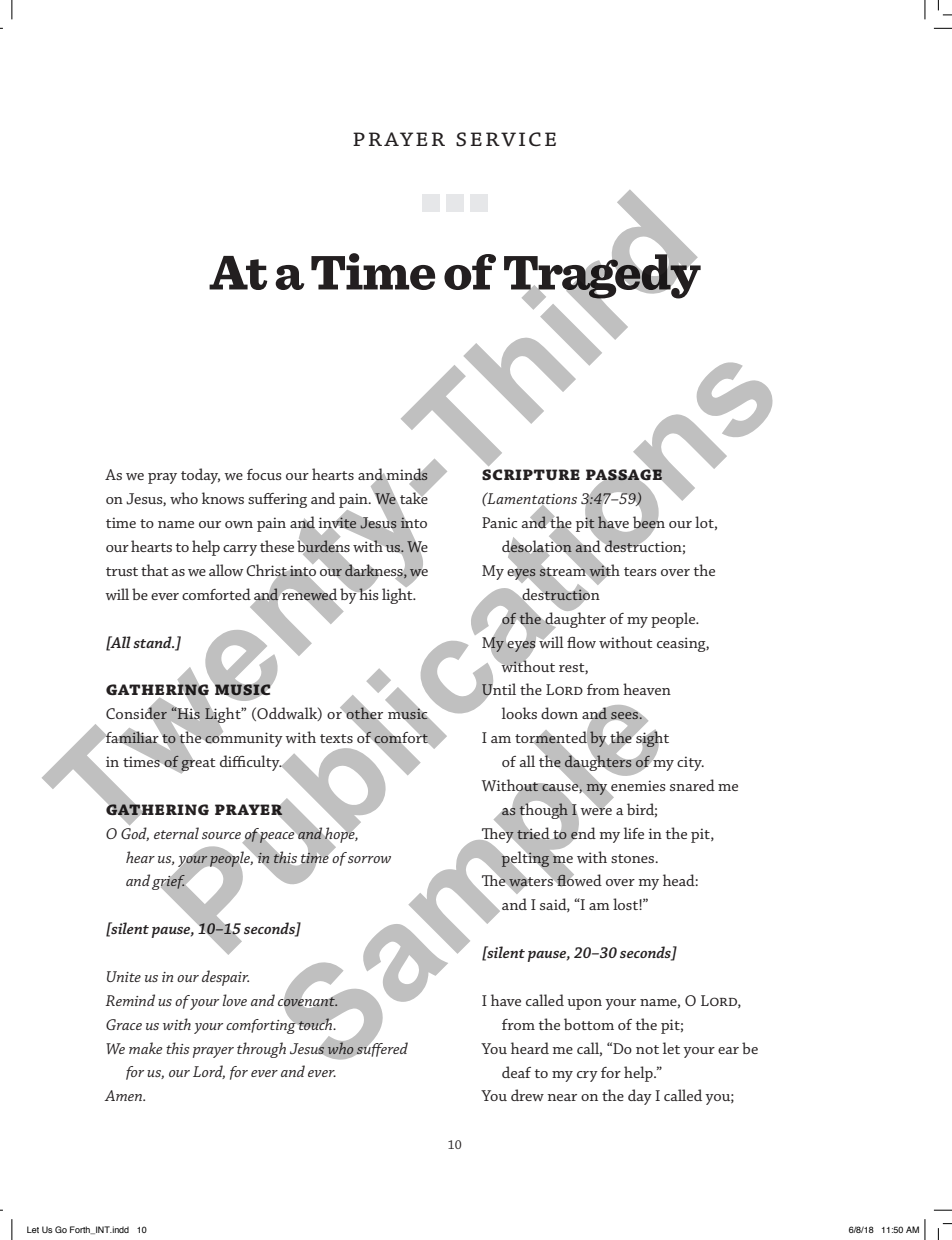 This screenshot has width=952, height=1240. What do you see at coordinates (506, 139) in the screenshot?
I see `service` at bounding box center [506, 139].
